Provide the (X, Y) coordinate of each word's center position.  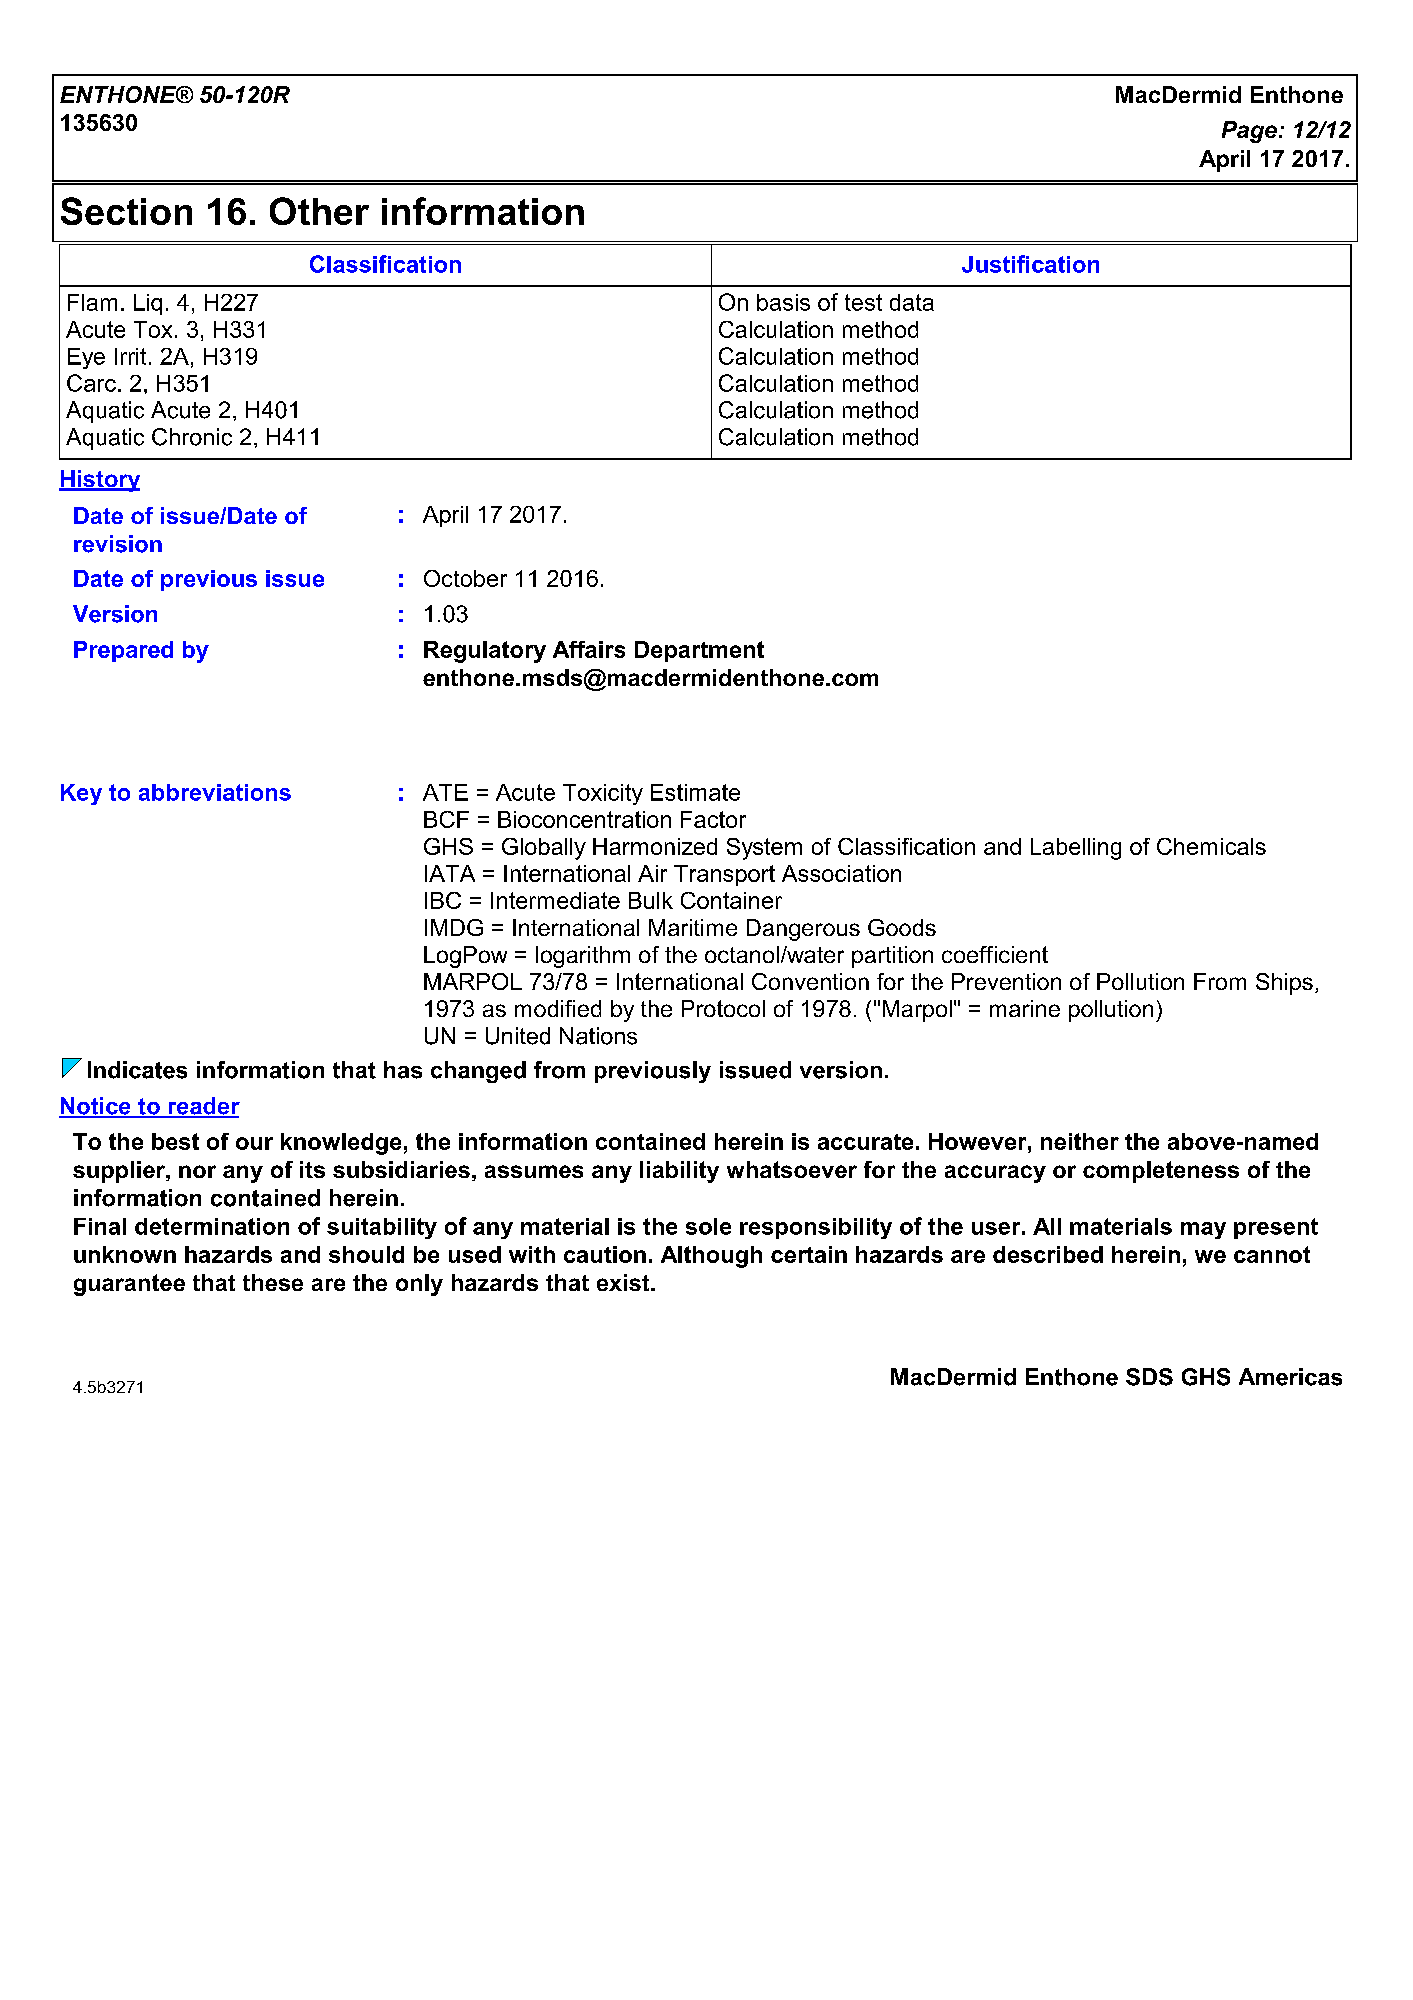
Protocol (723, 1008)
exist (624, 1282)
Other (319, 211)
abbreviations (215, 792)
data (912, 302)
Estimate (695, 792)
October (465, 578)
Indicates (137, 1070)
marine (1025, 1008)
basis (783, 302)
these (273, 1282)
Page (1249, 132)
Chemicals (1211, 846)
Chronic (192, 437)
